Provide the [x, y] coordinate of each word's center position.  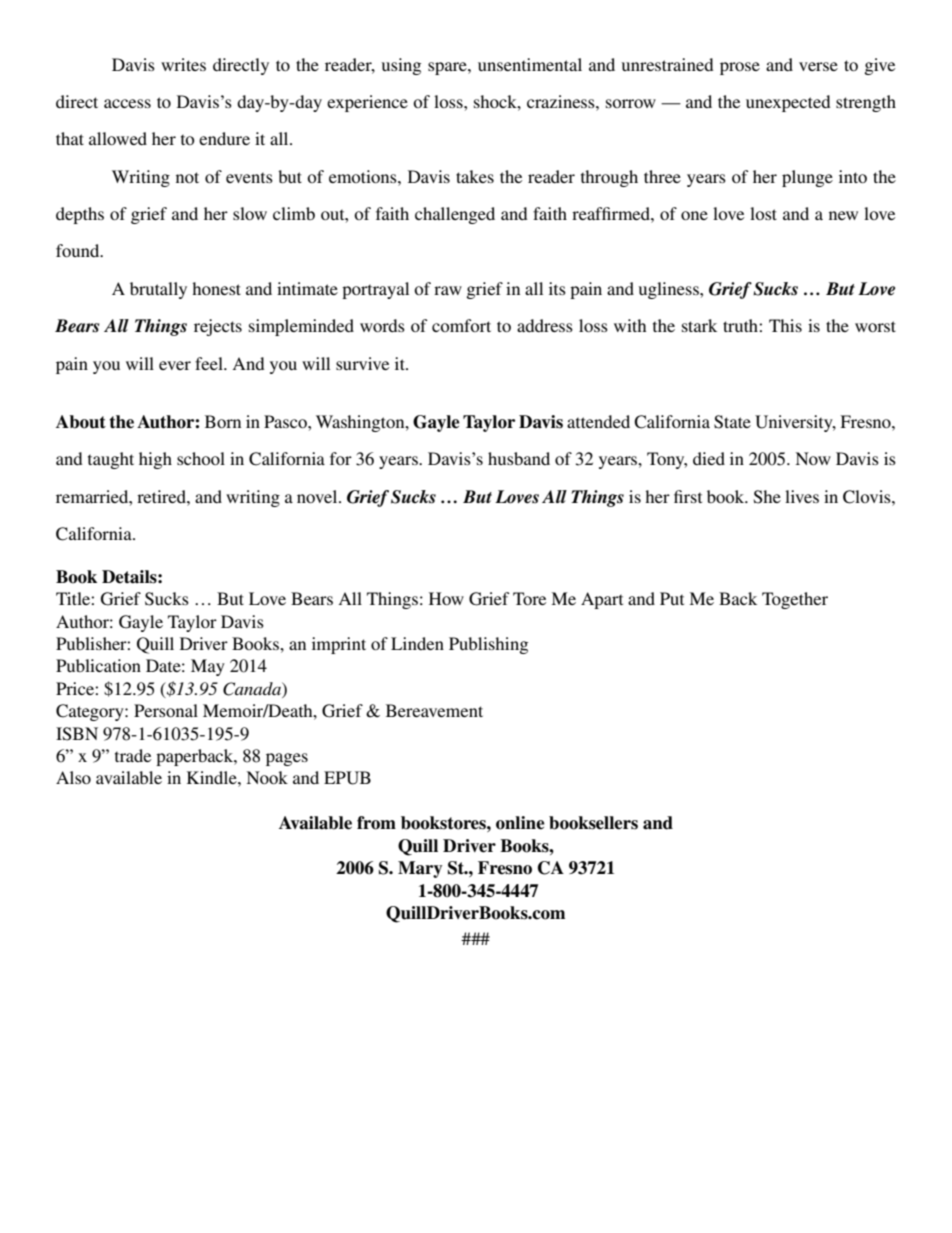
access [127, 103]
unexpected [788, 103]
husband [519, 458]
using [401, 66]
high [155, 460]
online [520, 823]
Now [813, 458]
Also [73, 777]
